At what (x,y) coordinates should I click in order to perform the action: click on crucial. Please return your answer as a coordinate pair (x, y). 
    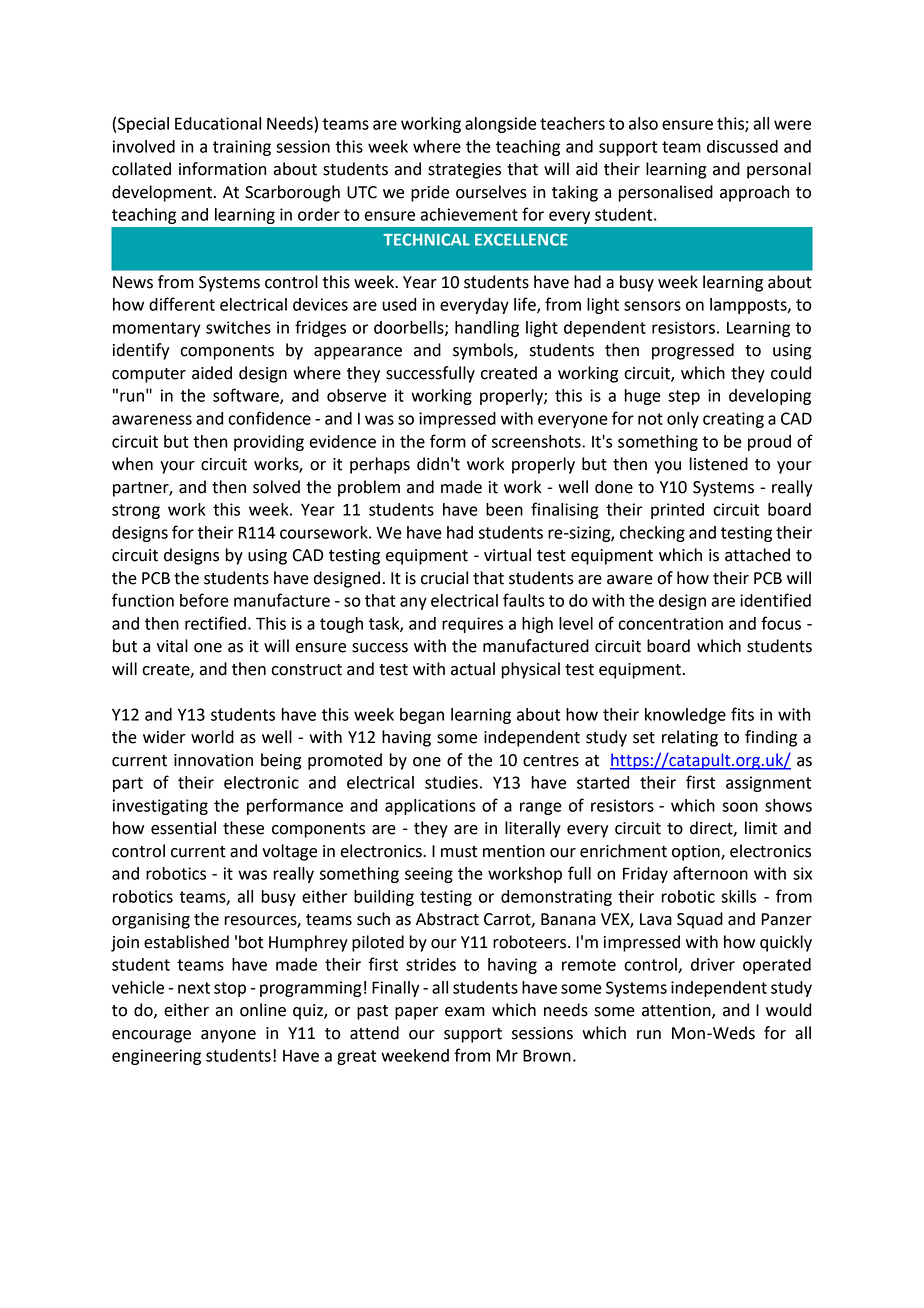
    Looking at the image, I should click on (444, 578).
